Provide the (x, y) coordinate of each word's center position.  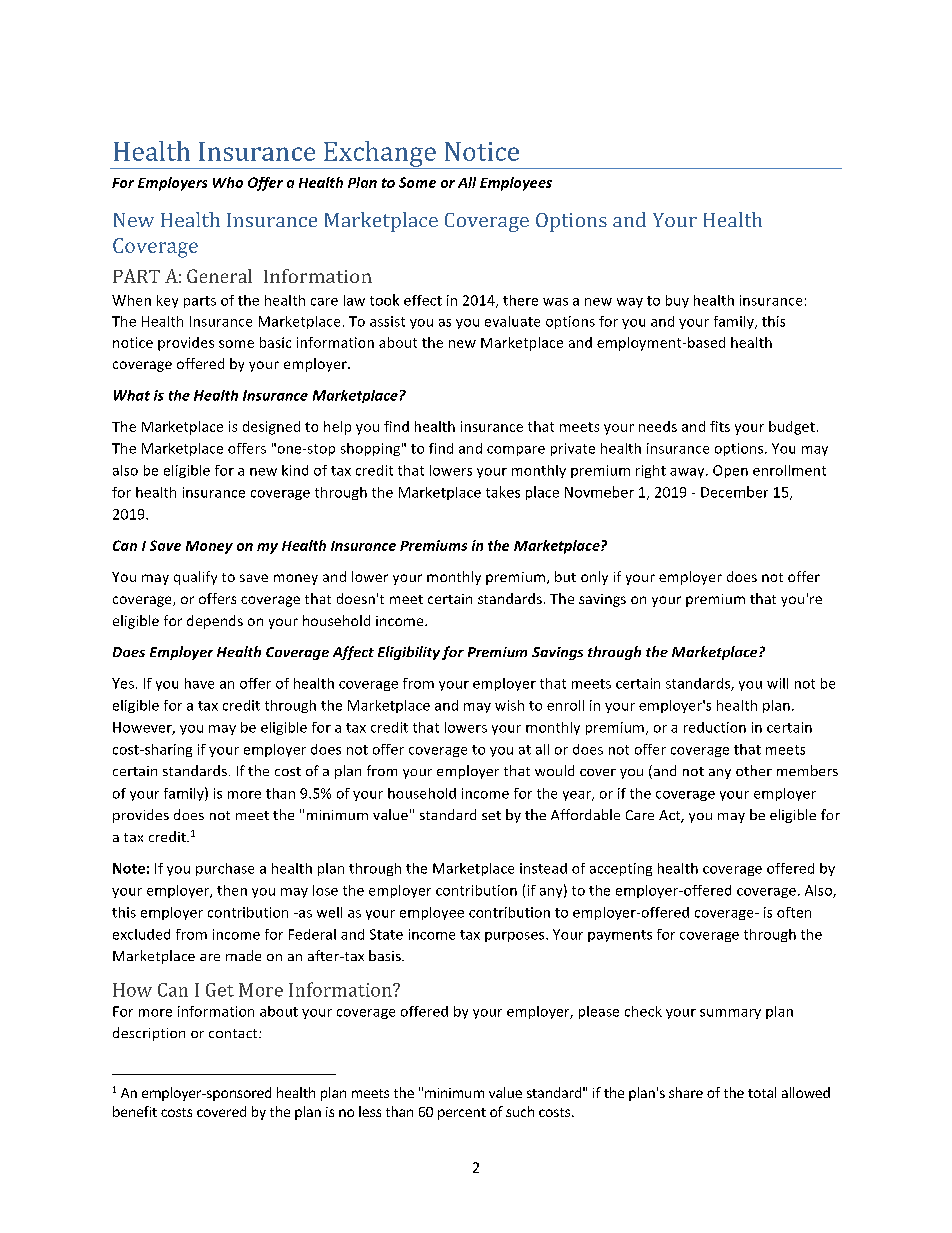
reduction (715, 727)
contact (234, 1033)
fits (720, 426)
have (199, 683)
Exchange (380, 155)
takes (503, 492)
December (734, 492)
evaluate (512, 321)
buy (677, 301)
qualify (195, 578)
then (232, 890)
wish (509, 705)
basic (275, 342)
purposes (516, 937)
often (794, 912)
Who (228, 182)
